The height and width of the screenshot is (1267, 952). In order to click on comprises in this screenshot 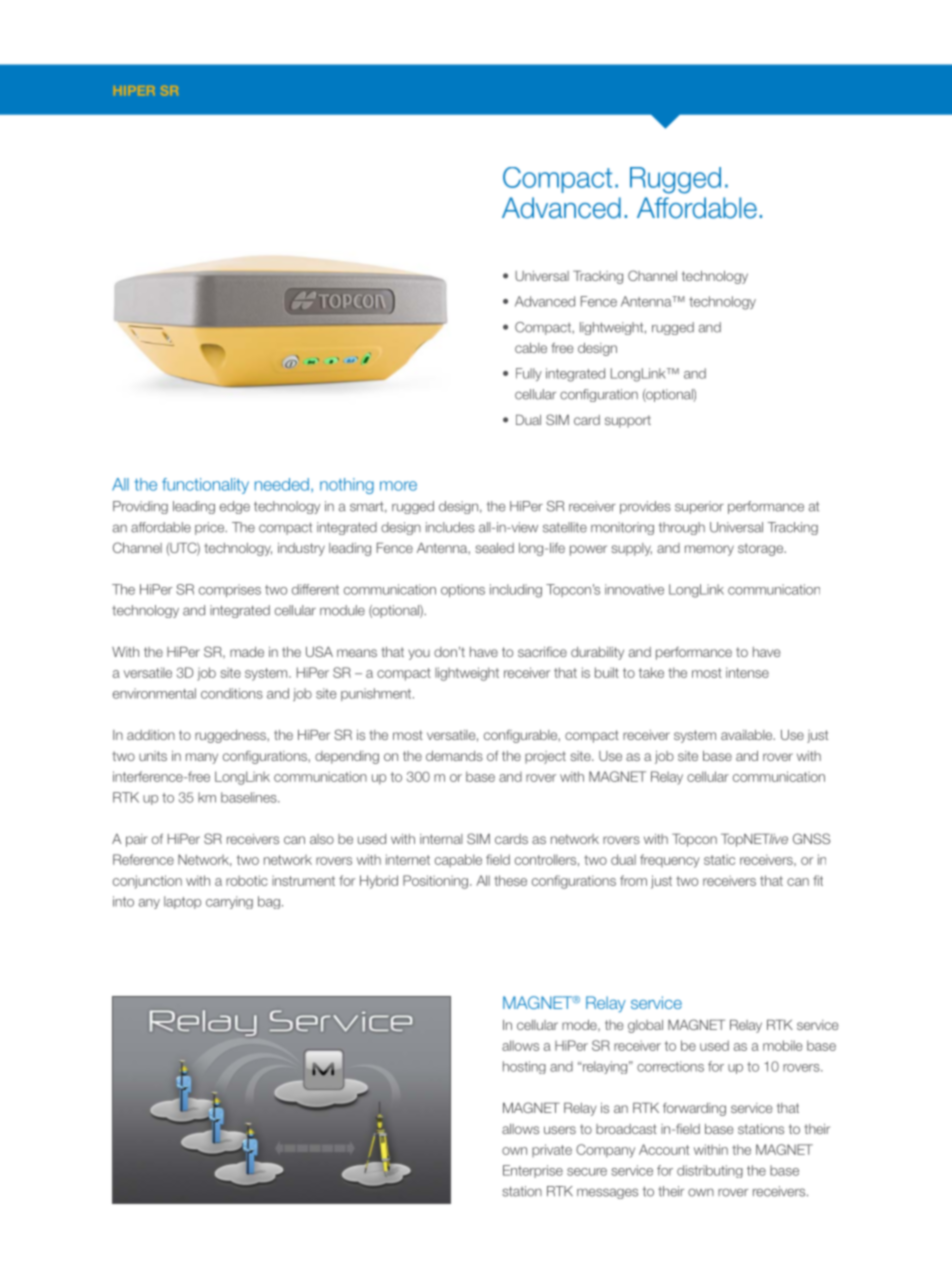, I will do `click(230, 590)`.
